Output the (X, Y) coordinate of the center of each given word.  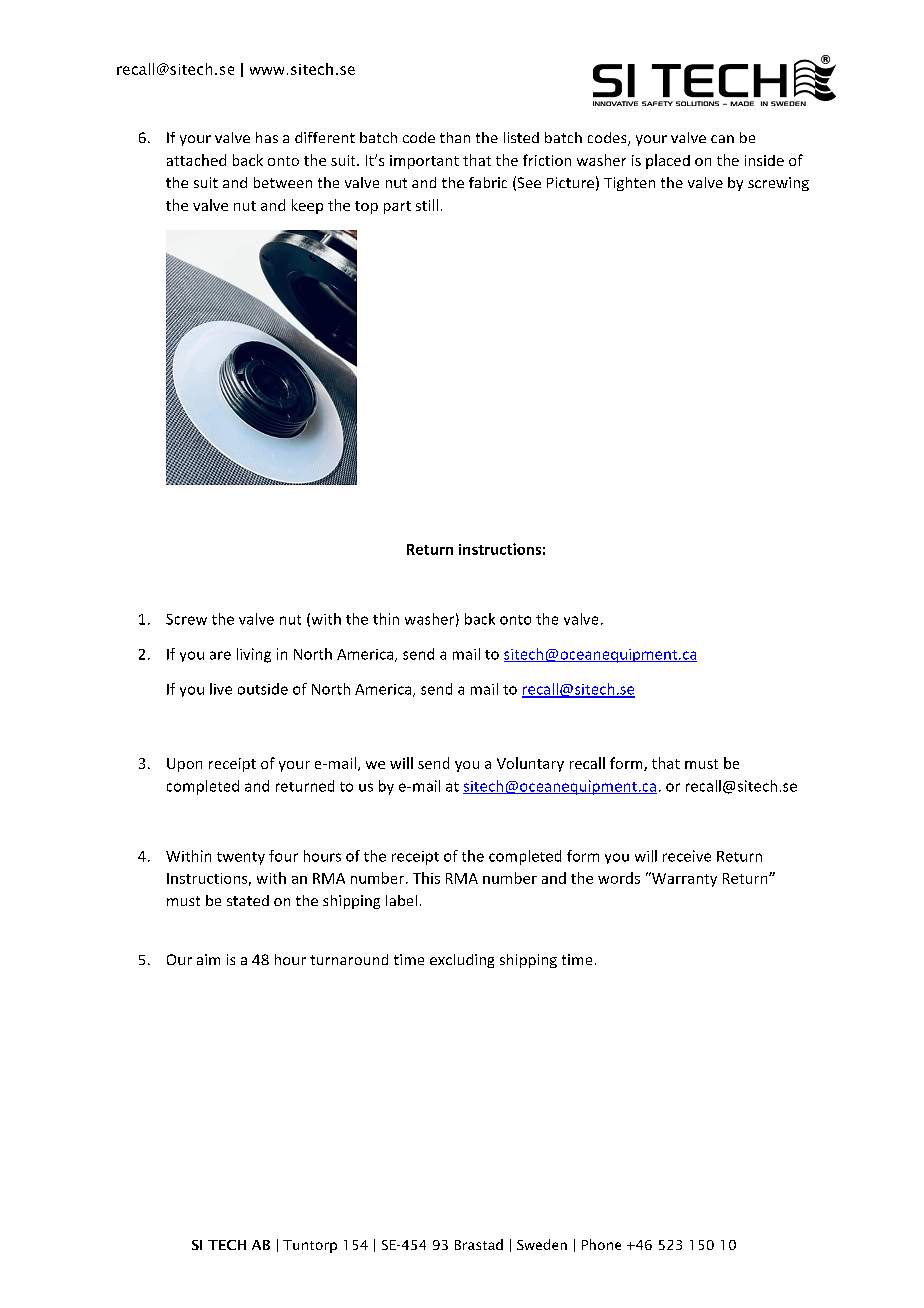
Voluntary (530, 764)
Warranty (683, 879)
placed (668, 161)
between (283, 182)
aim (208, 959)
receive (687, 856)
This (426, 878)
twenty (241, 858)
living (254, 655)
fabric (488, 182)
